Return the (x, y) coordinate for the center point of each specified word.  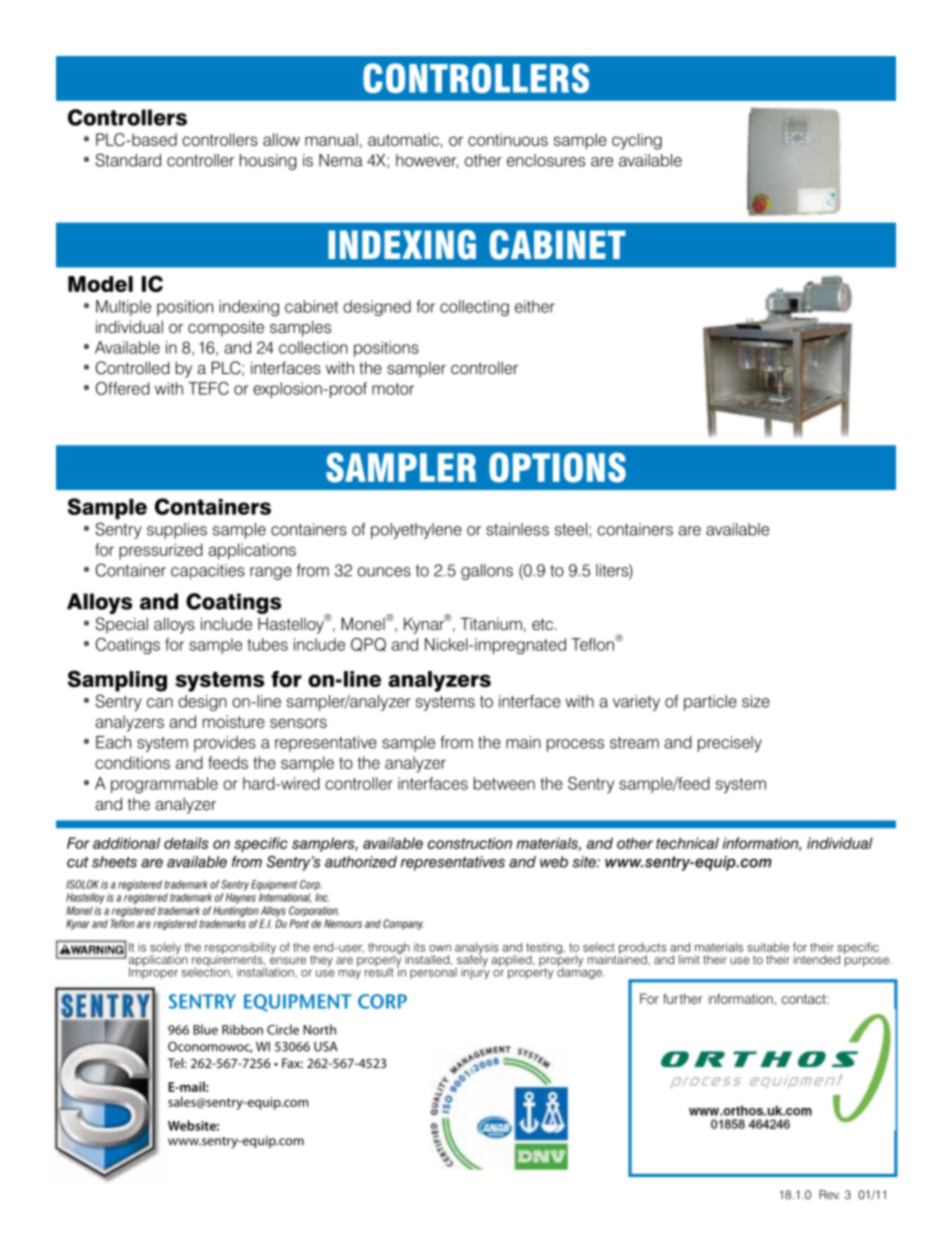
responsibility (240, 949)
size (756, 701)
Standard (128, 160)
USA (326, 1046)
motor (393, 389)
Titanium (491, 624)
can (160, 703)
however (427, 161)
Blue (206, 1029)
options (557, 467)
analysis (476, 949)
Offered (123, 388)
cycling (637, 141)
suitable (768, 947)
